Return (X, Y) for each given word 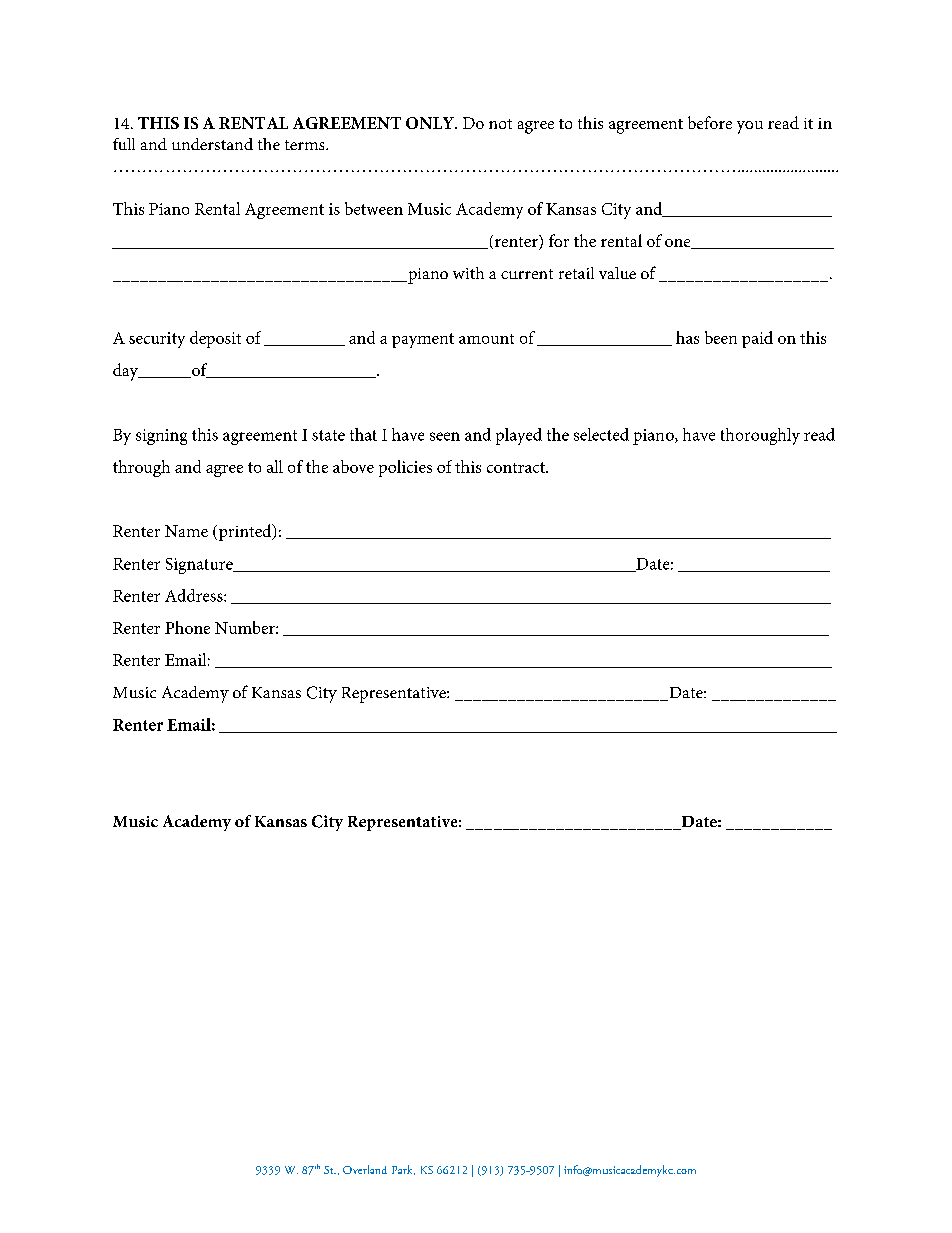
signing (161, 437)
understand (212, 144)
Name (186, 531)
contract (517, 467)
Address (195, 595)
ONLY (431, 123)
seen (445, 436)
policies (405, 468)
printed (245, 532)
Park (403, 1170)
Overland (365, 1169)
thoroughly (760, 436)
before (710, 122)
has (687, 337)
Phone (187, 627)
